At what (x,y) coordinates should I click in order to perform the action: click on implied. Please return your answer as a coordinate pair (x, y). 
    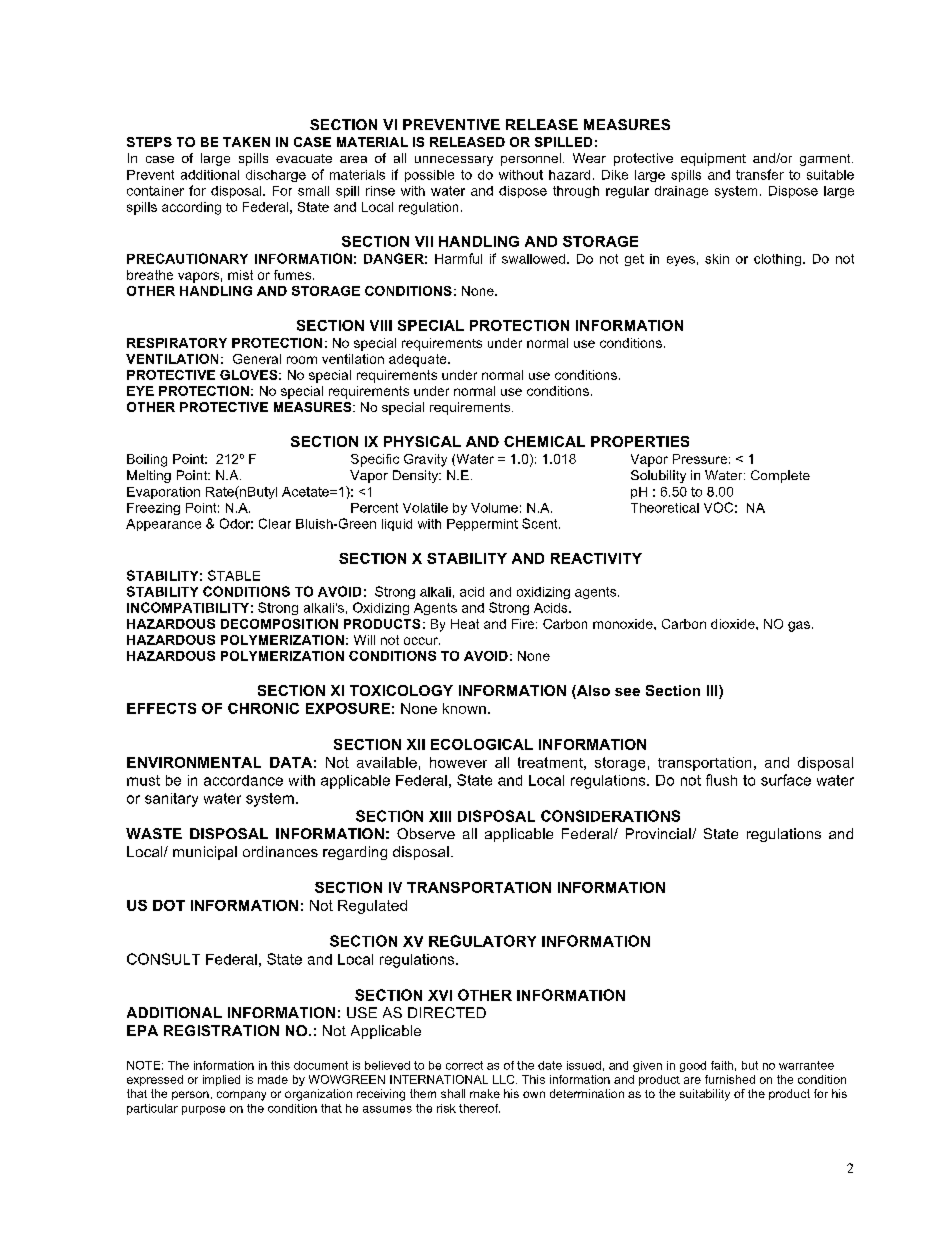
    Looking at the image, I should click on (221, 1080).
